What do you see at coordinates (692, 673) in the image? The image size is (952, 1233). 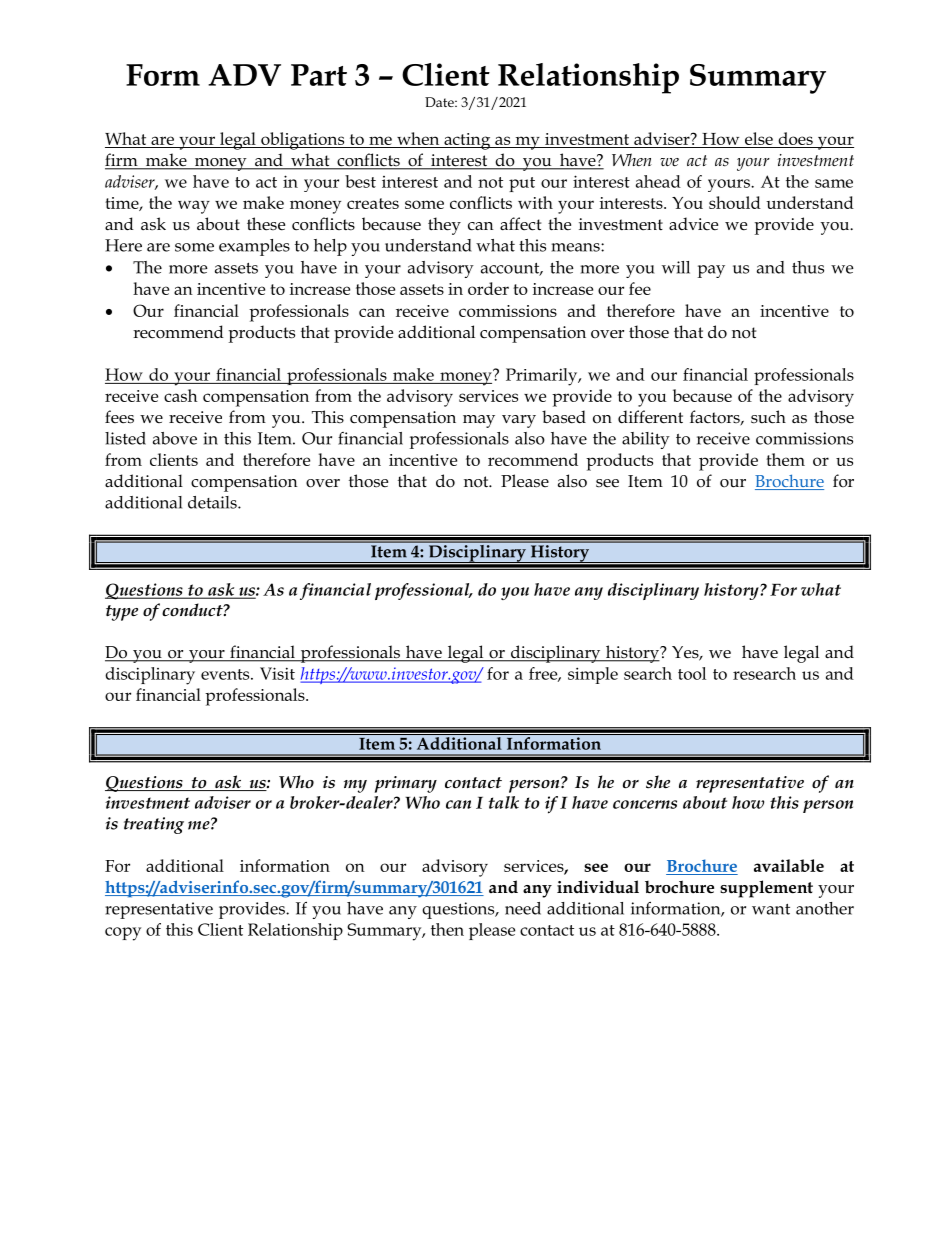 I see `tool` at bounding box center [692, 673].
